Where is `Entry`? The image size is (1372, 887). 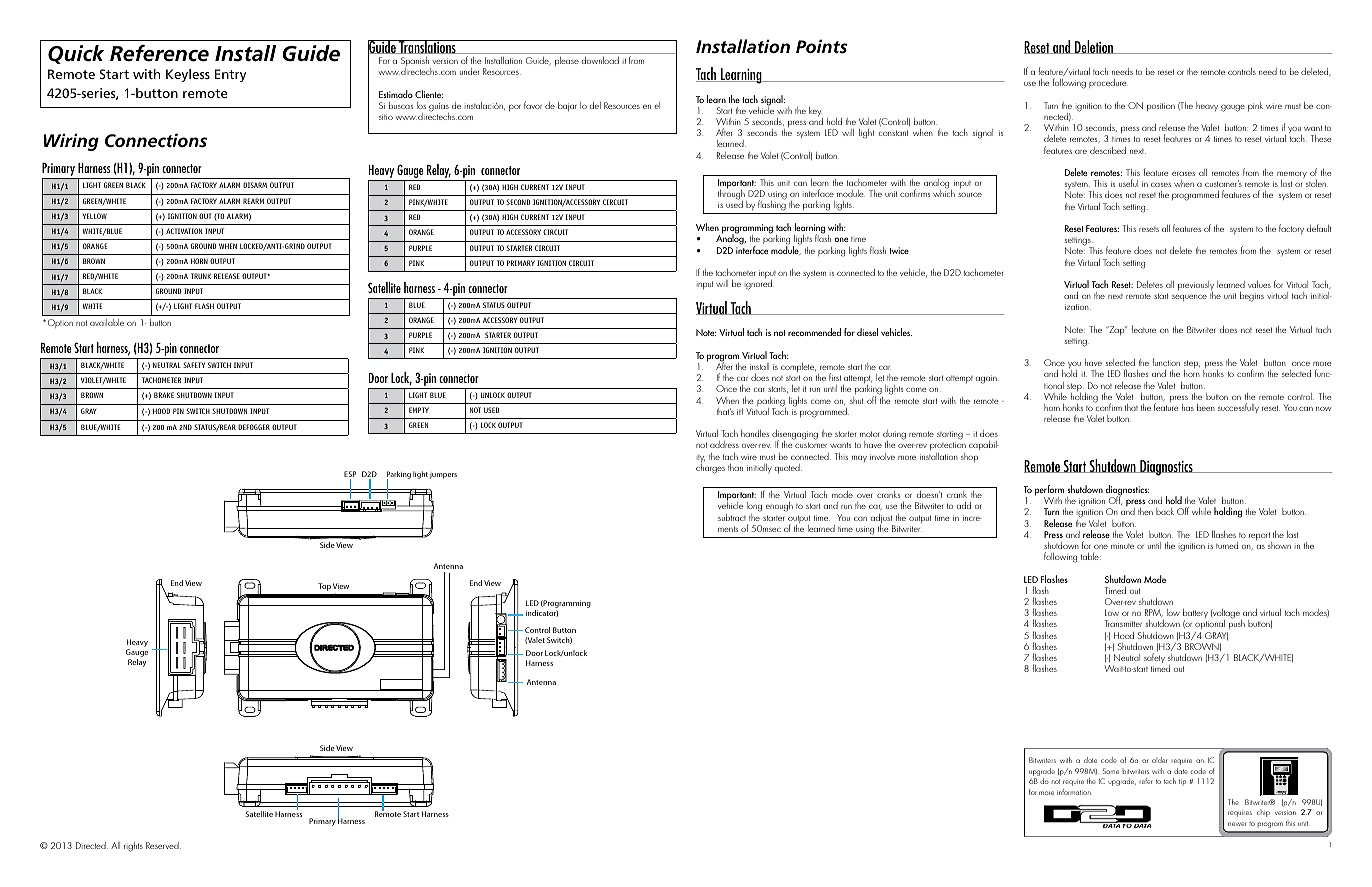 Entry is located at coordinates (230, 75).
